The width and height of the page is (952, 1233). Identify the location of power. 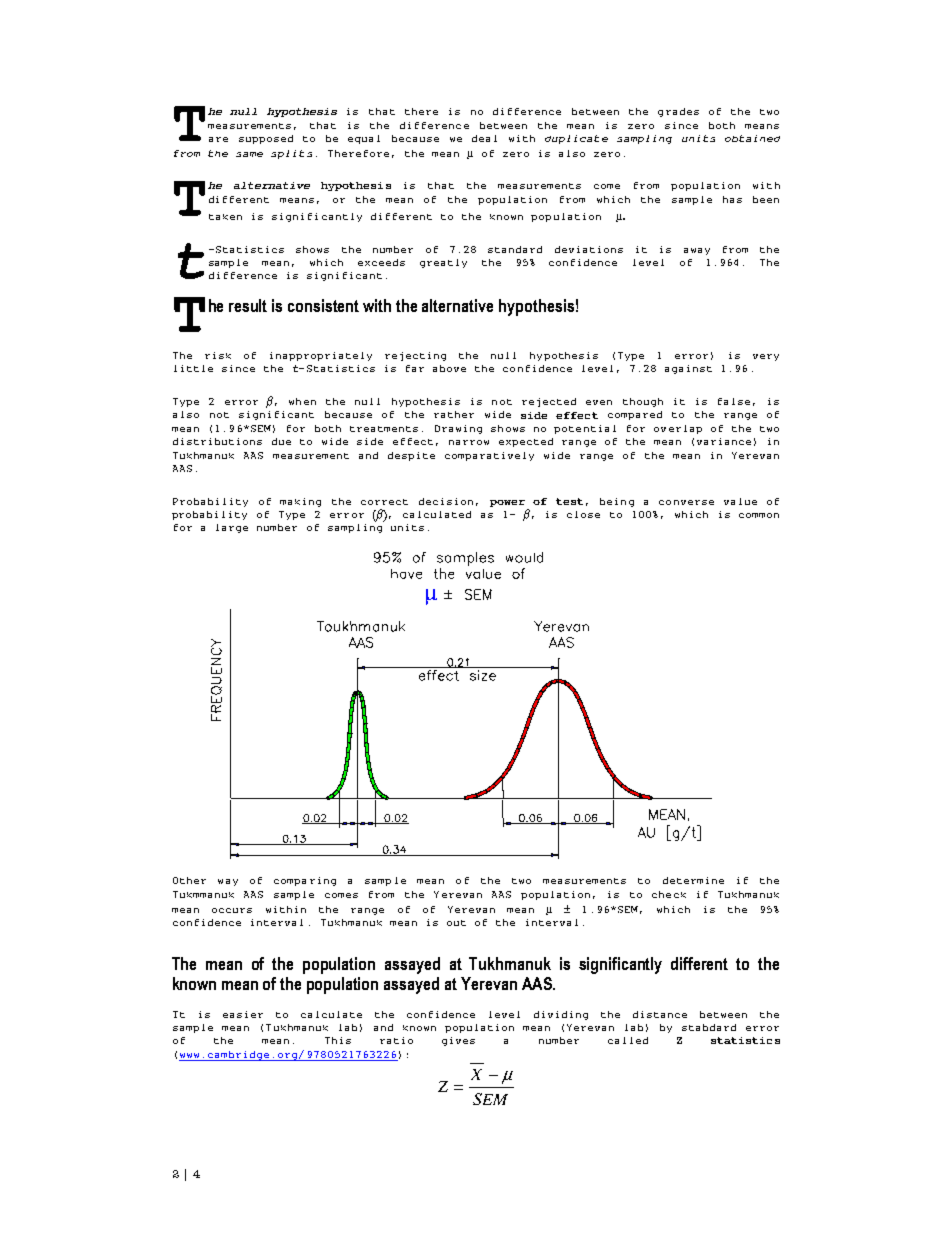
(507, 503).
